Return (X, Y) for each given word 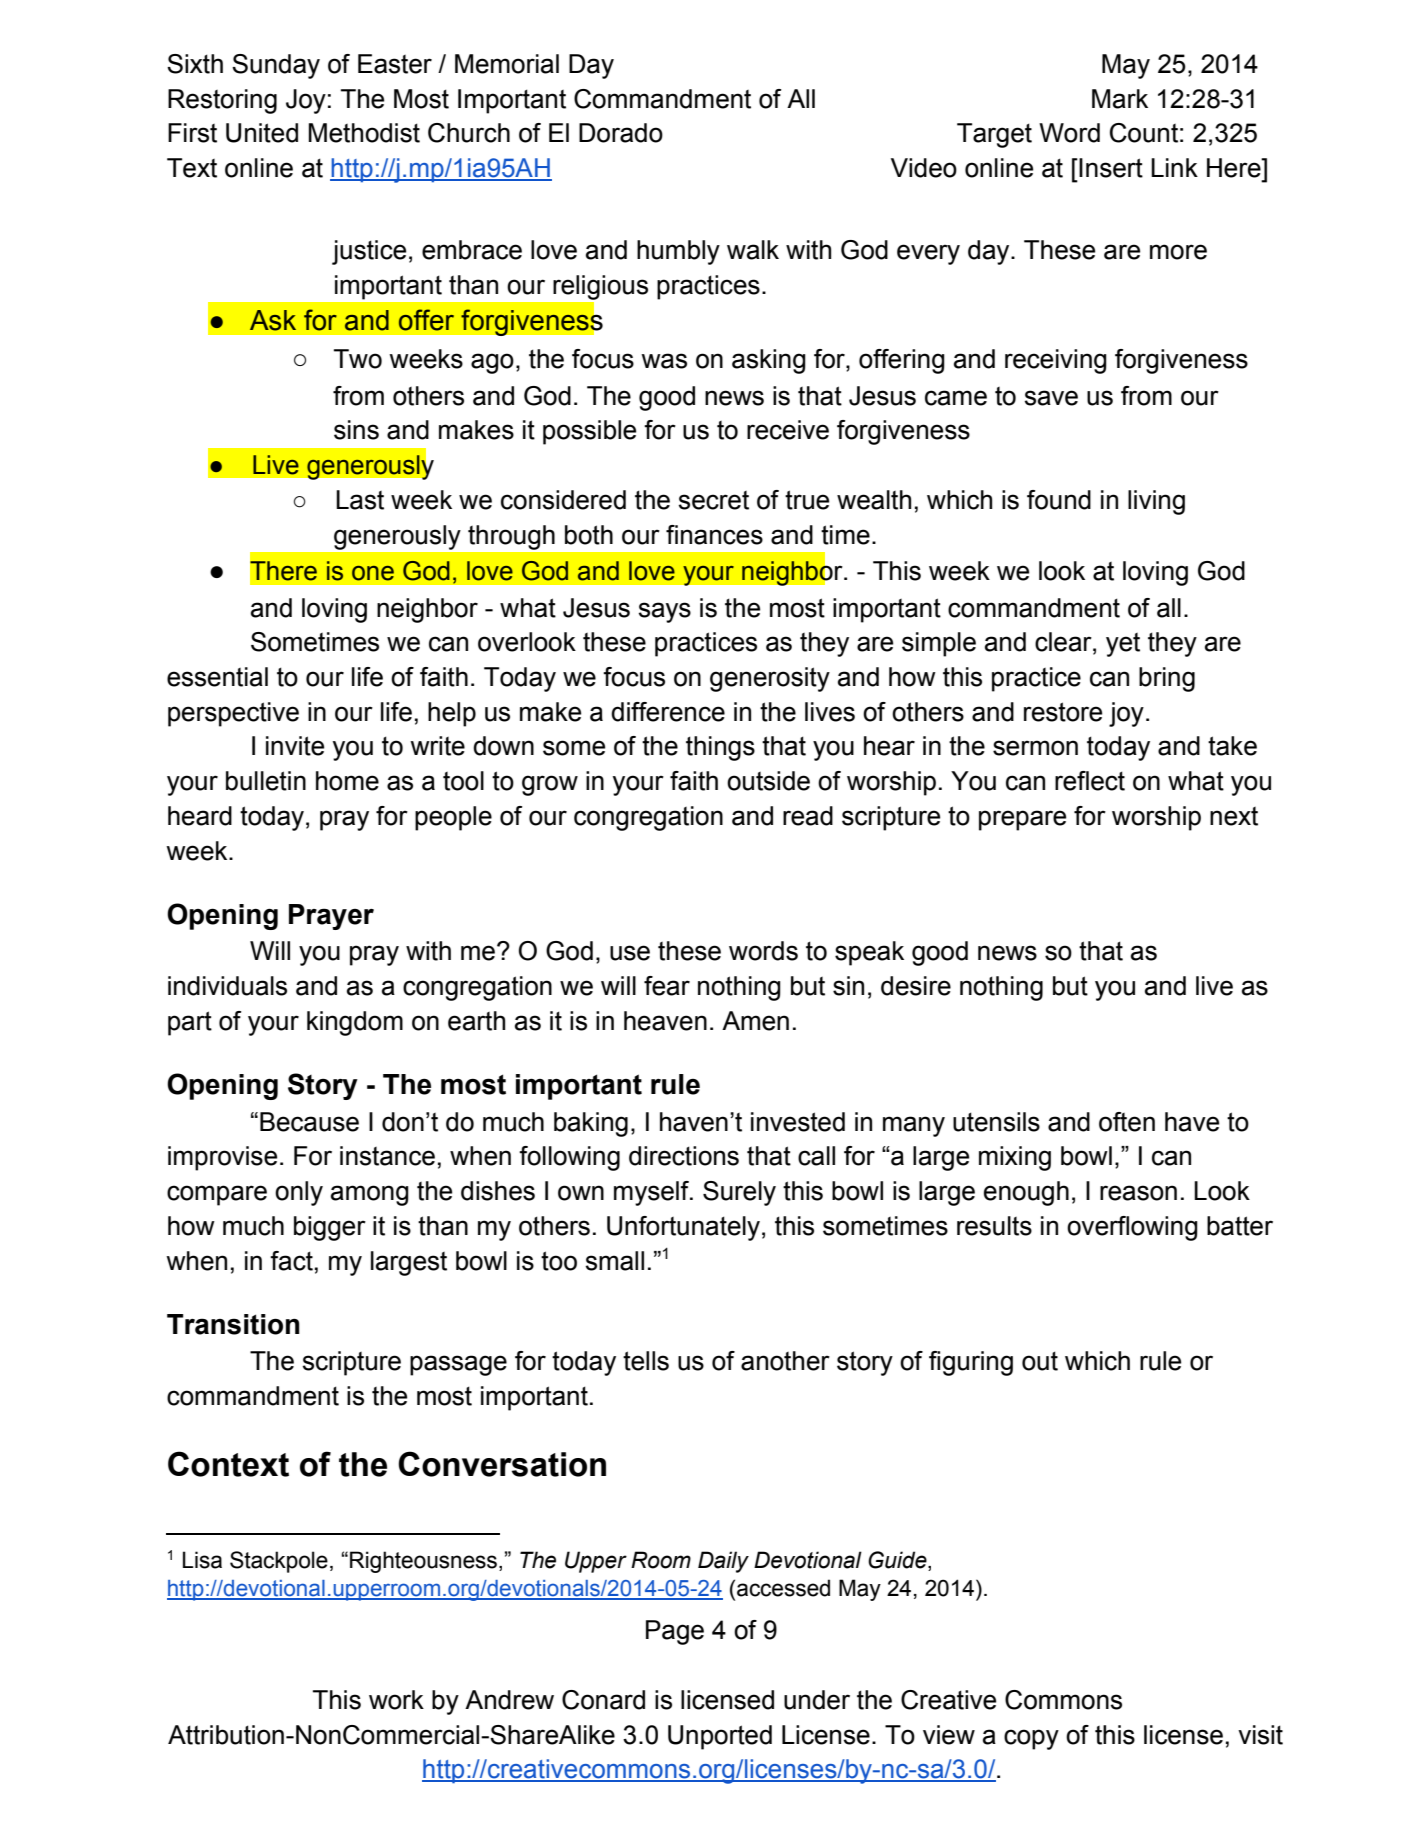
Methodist (364, 133)
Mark (1120, 99)
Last (360, 500)
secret (714, 500)
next (1234, 816)
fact (291, 1261)
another (785, 1361)
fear (667, 986)
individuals (227, 986)
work (396, 1700)
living (1156, 502)
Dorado (621, 133)
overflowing (1132, 1228)
